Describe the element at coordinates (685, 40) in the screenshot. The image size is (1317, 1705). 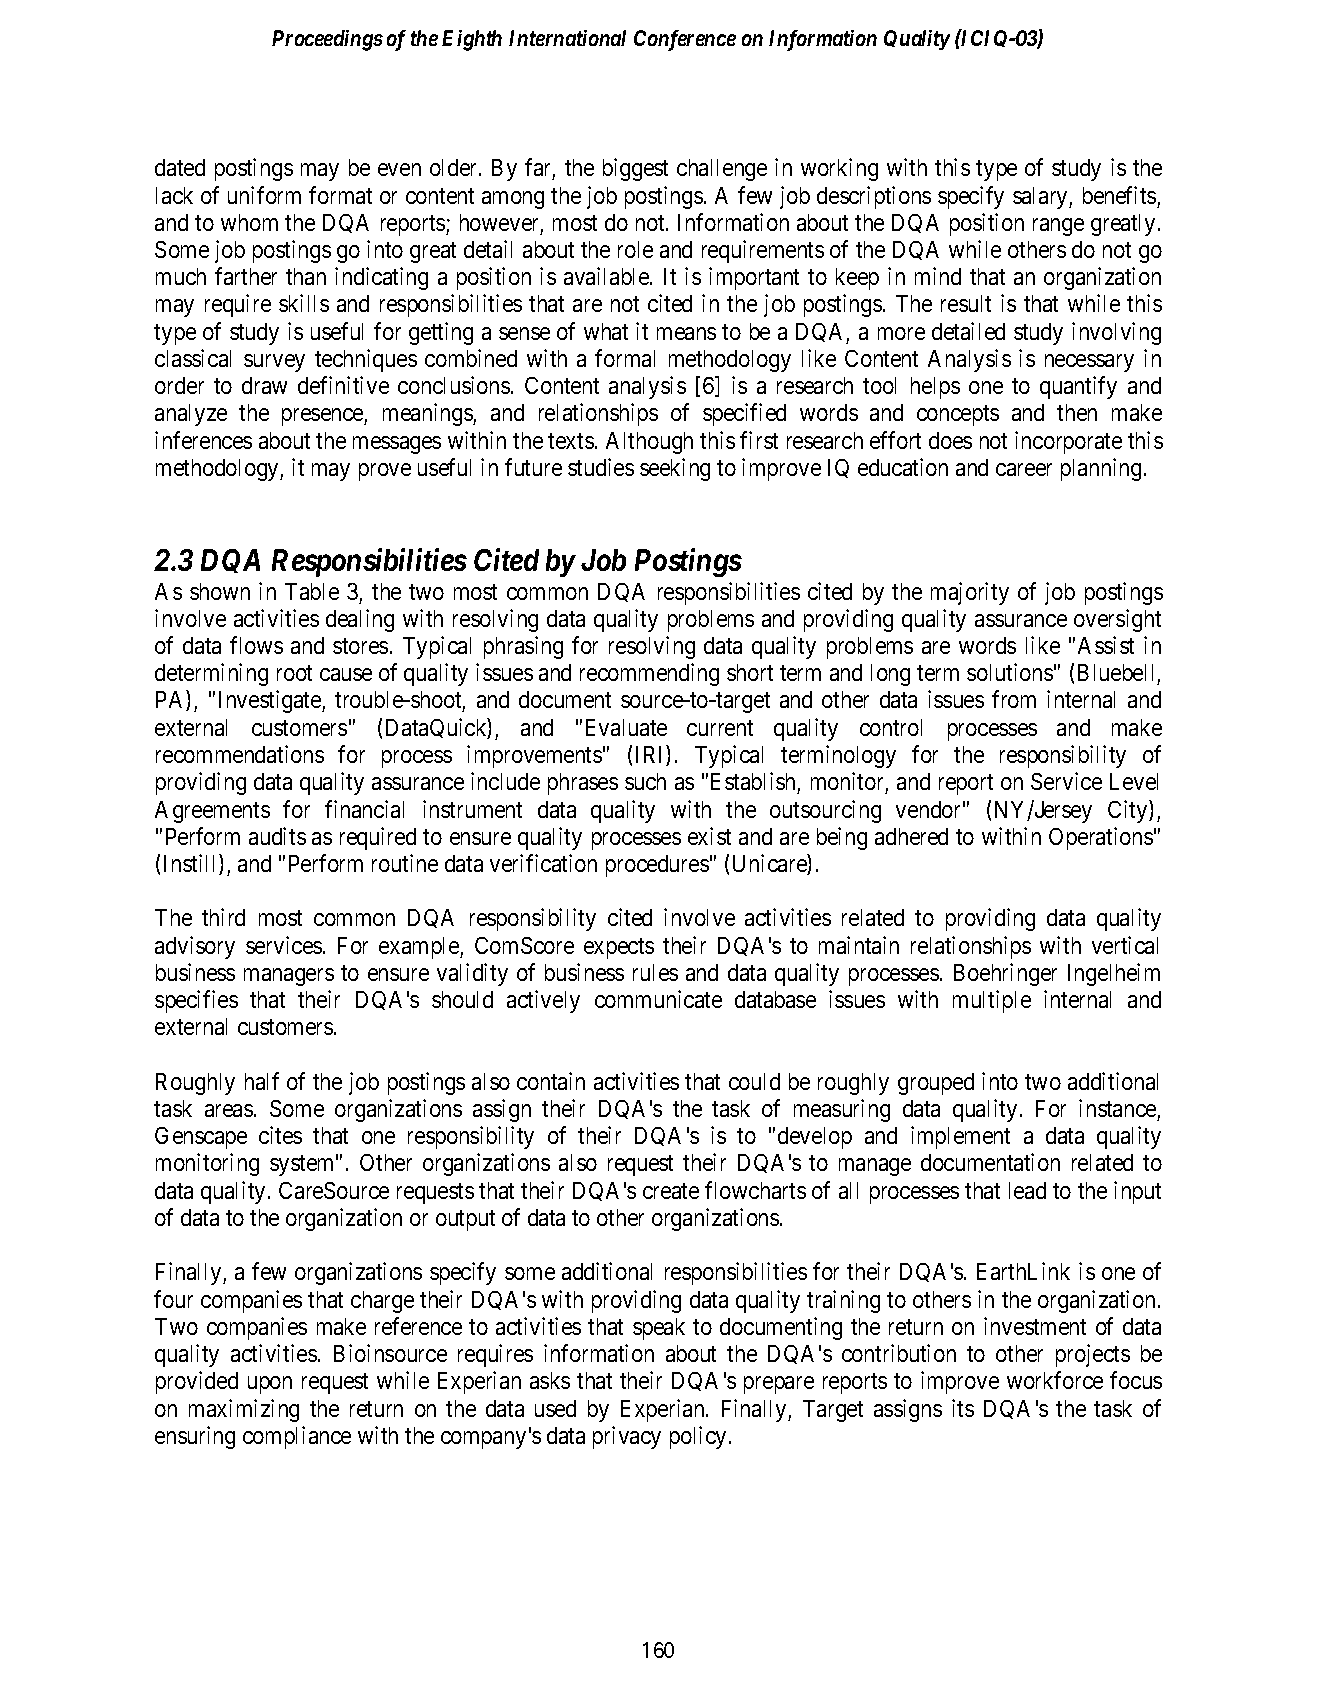
I see `Conference` at that location.
